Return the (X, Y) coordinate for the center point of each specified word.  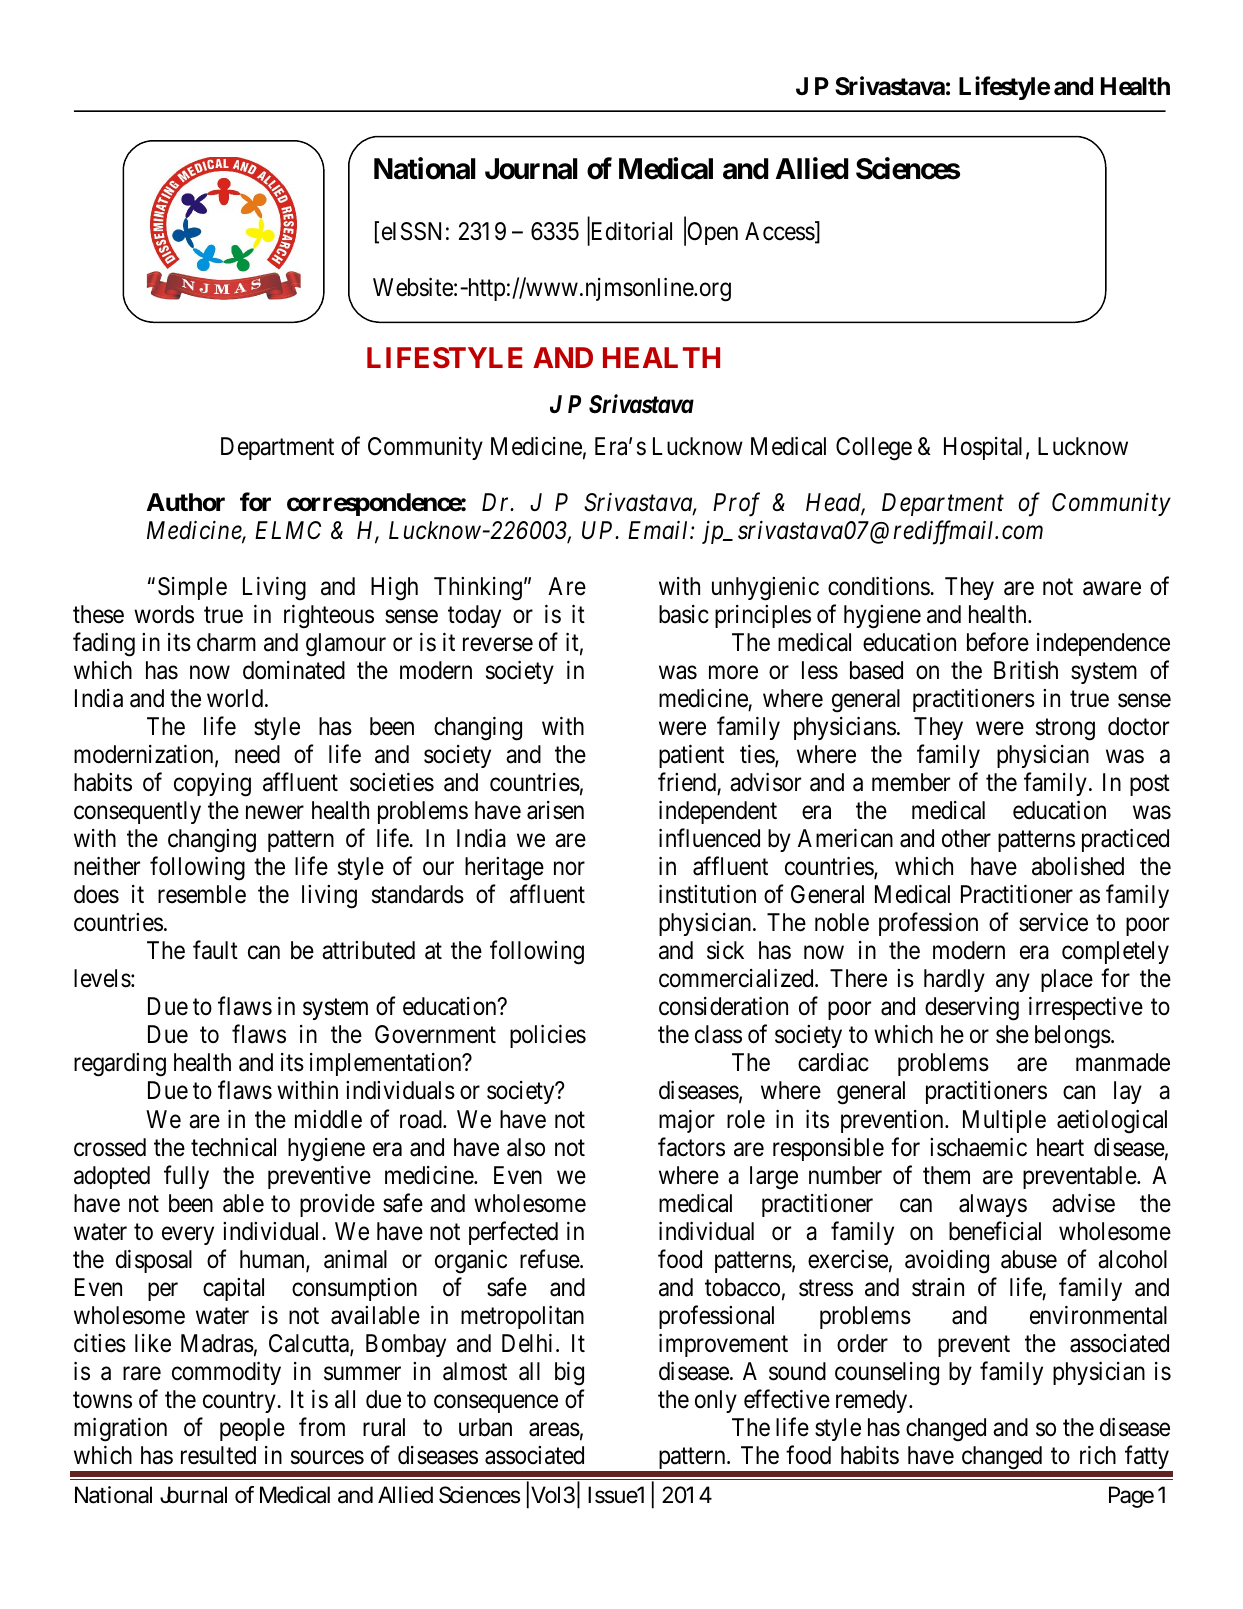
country (240, 1402)
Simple (192, 588)
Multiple (1004, 1121)
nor (569, 868)
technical (233, 1147)
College (874, 449)
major (687, 1121)
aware (1112, 589)
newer (275, 813)
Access (780, 231)
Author (185, 502)
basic (684, 614)
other (966, 838)
